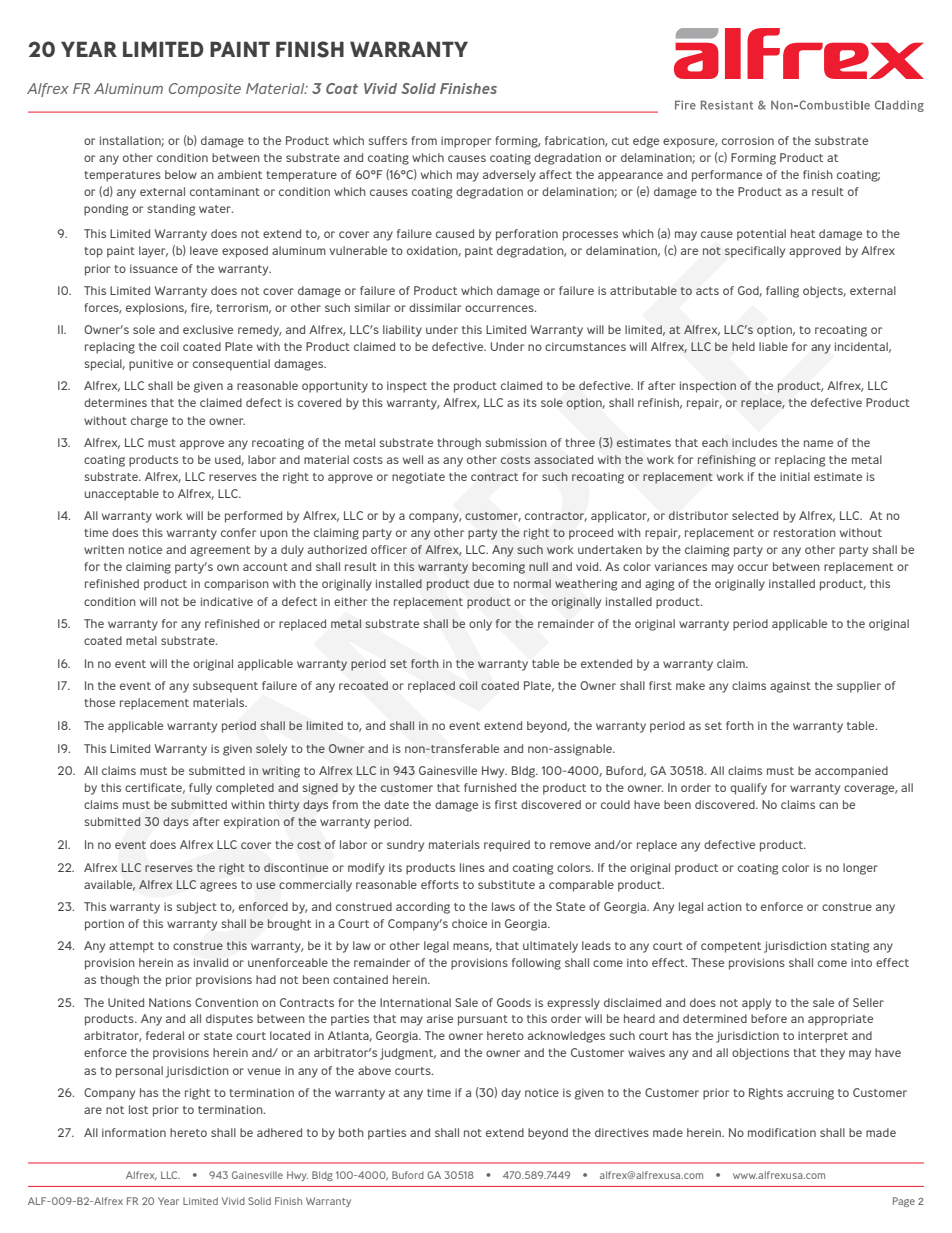  Describe the element at coordinates (149, 422) in the screenshot. I see `charge` at that location.
